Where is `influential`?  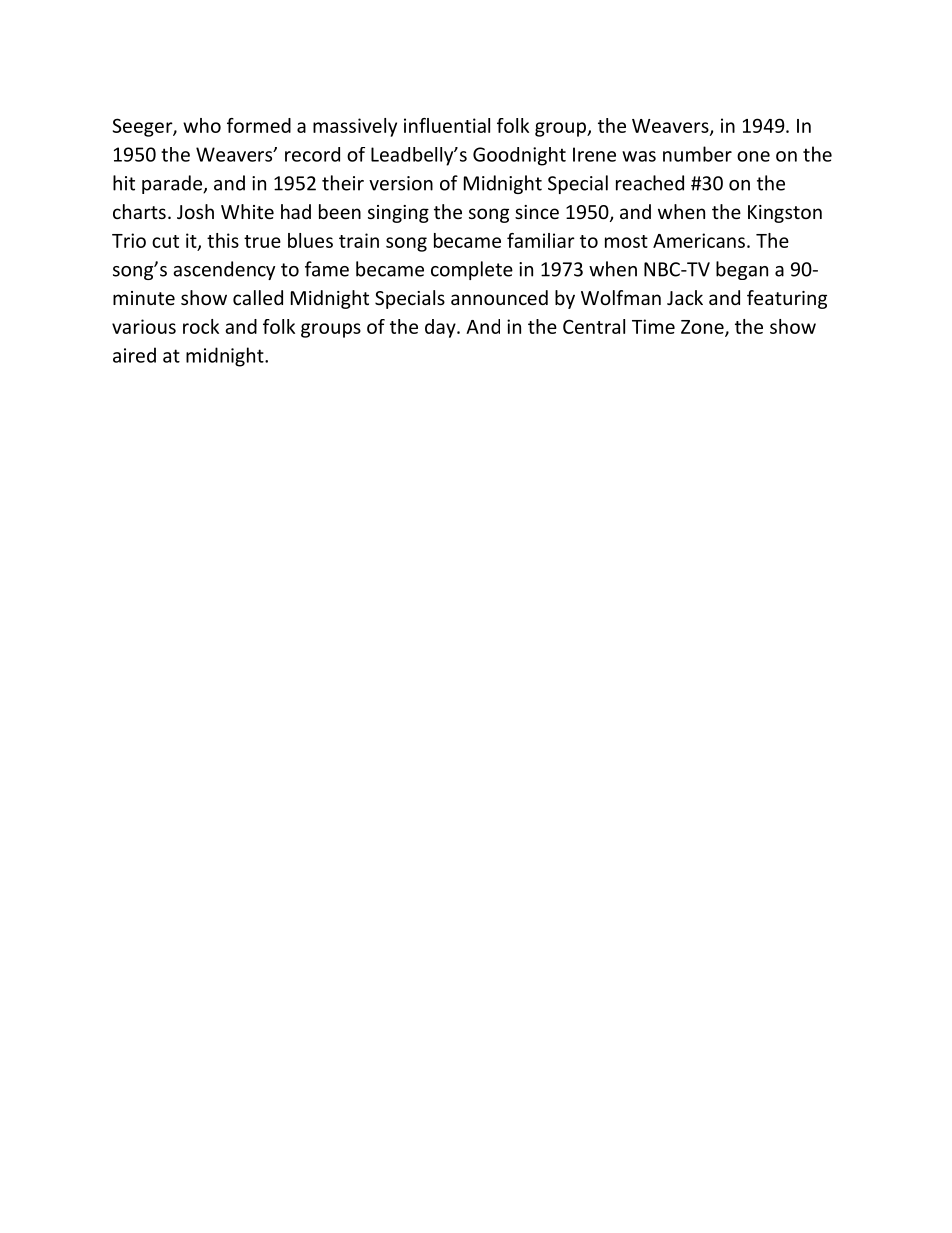
influential is located at coordinates (447, 125).
